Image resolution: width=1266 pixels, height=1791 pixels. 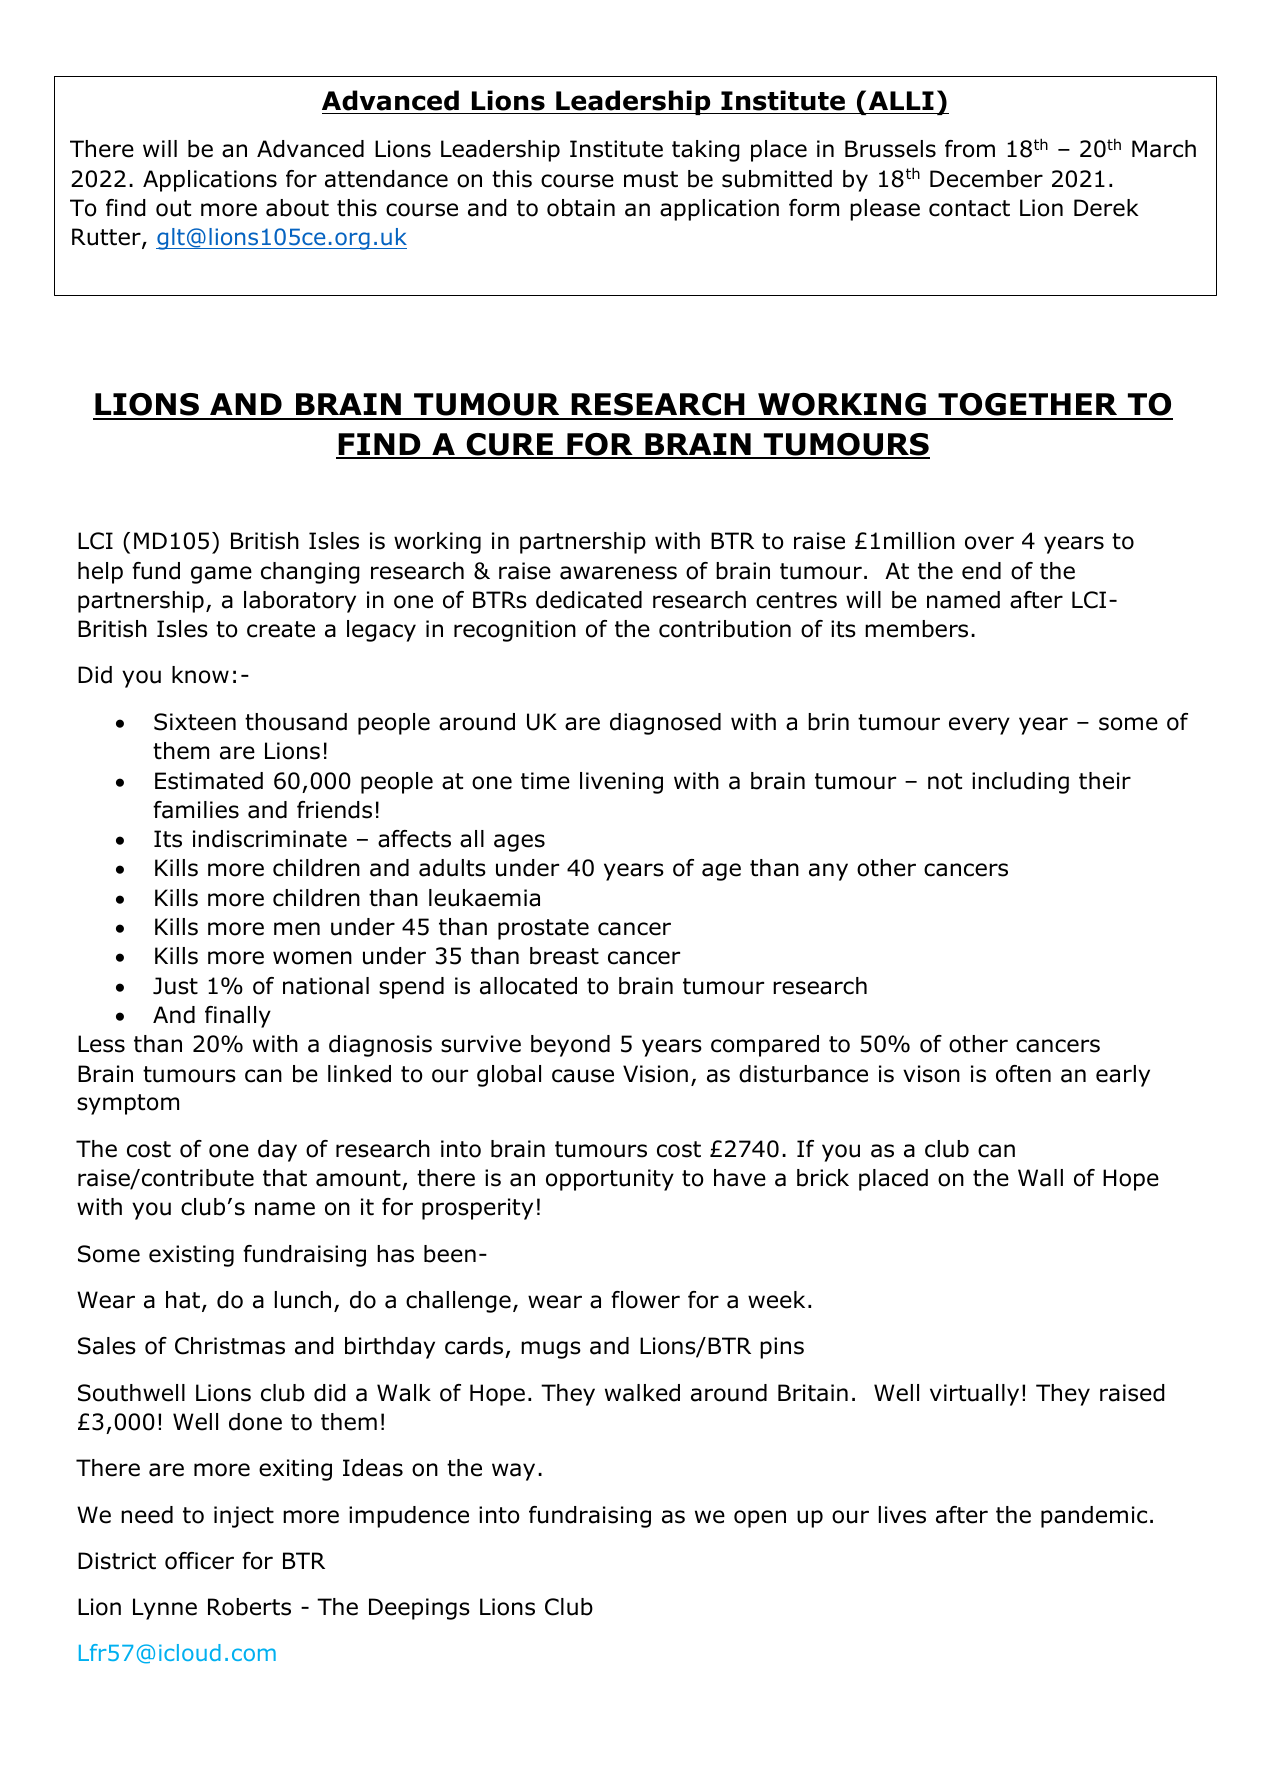 I want to click on including, so click(x=1020, y=783).
